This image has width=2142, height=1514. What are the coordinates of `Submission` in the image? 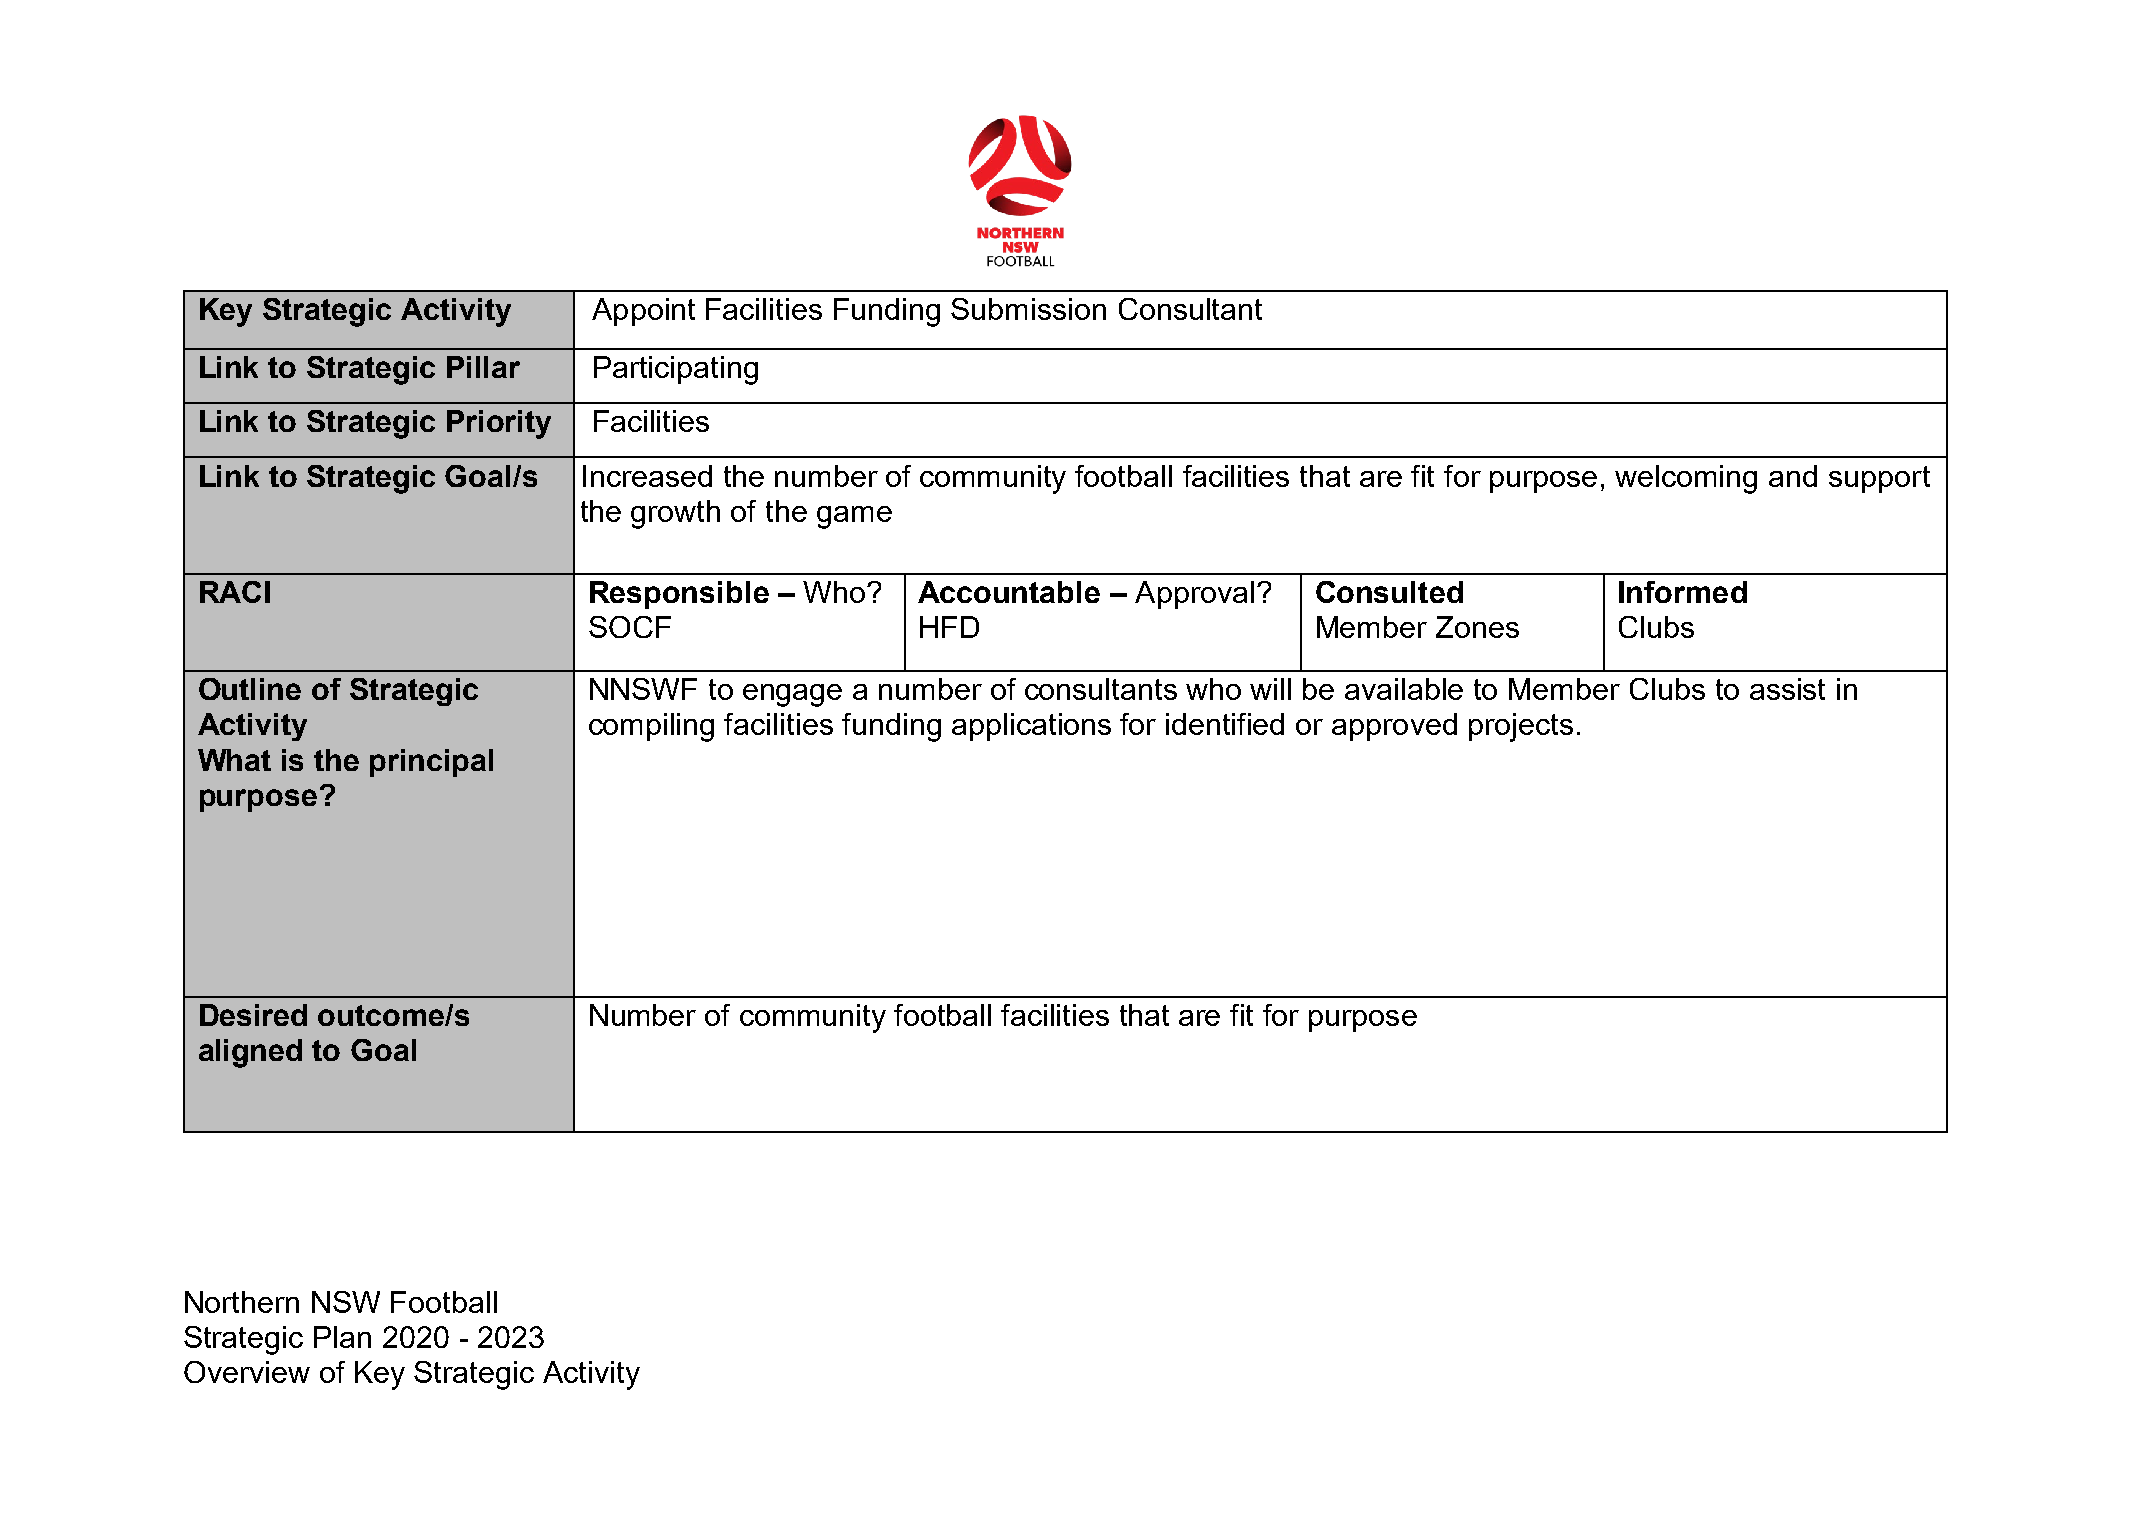 It's located at (1028, 309).
